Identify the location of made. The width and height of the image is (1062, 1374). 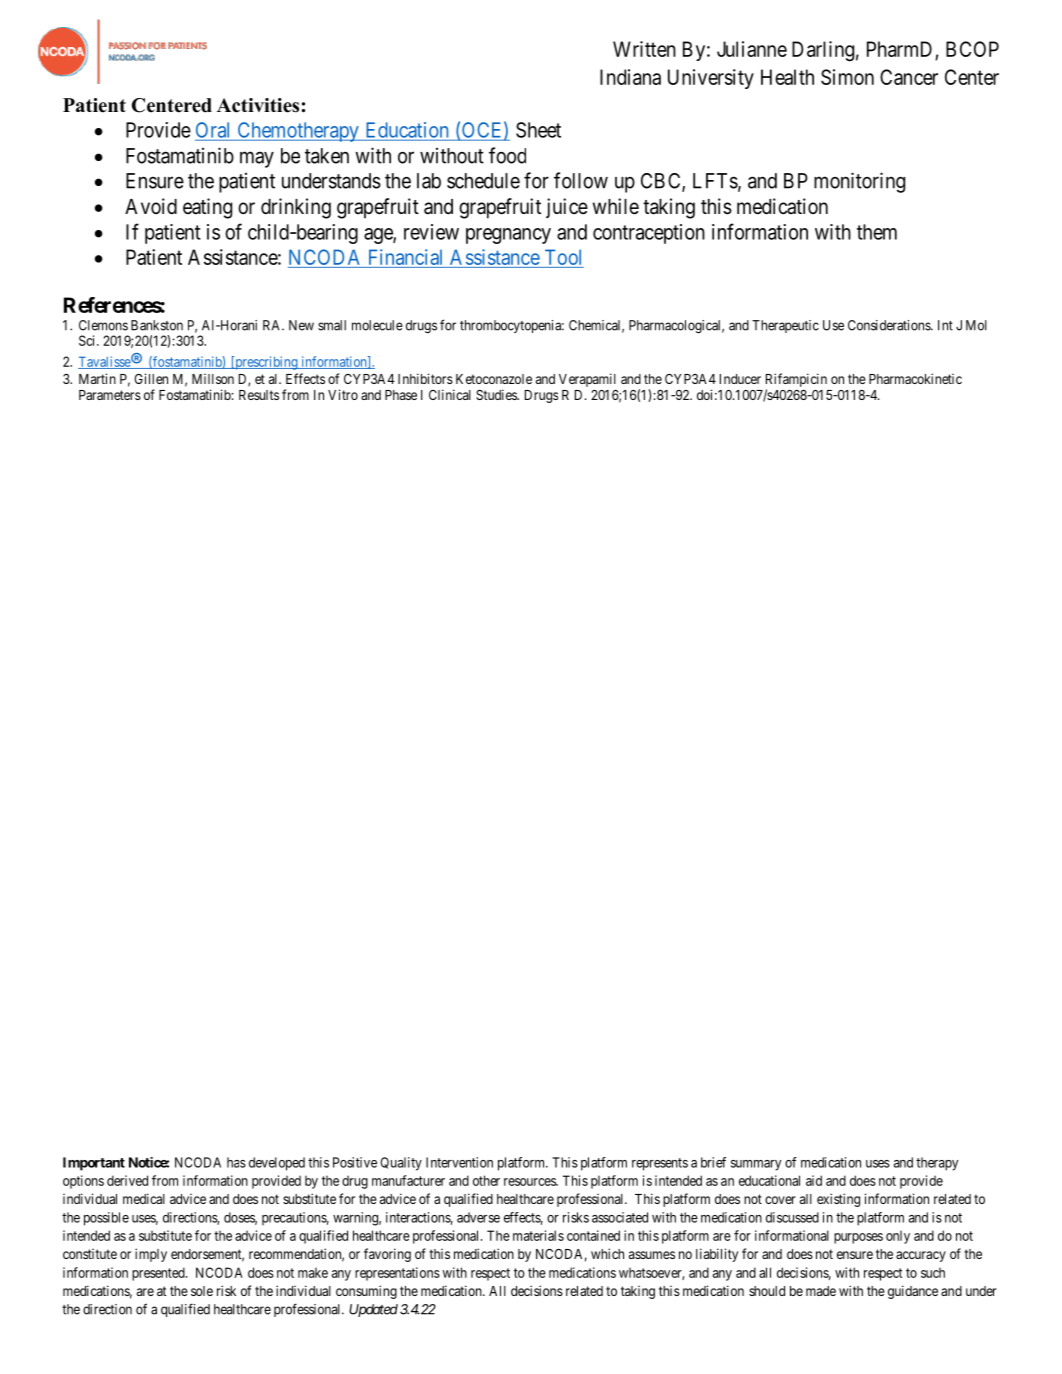
(821, 1291).
